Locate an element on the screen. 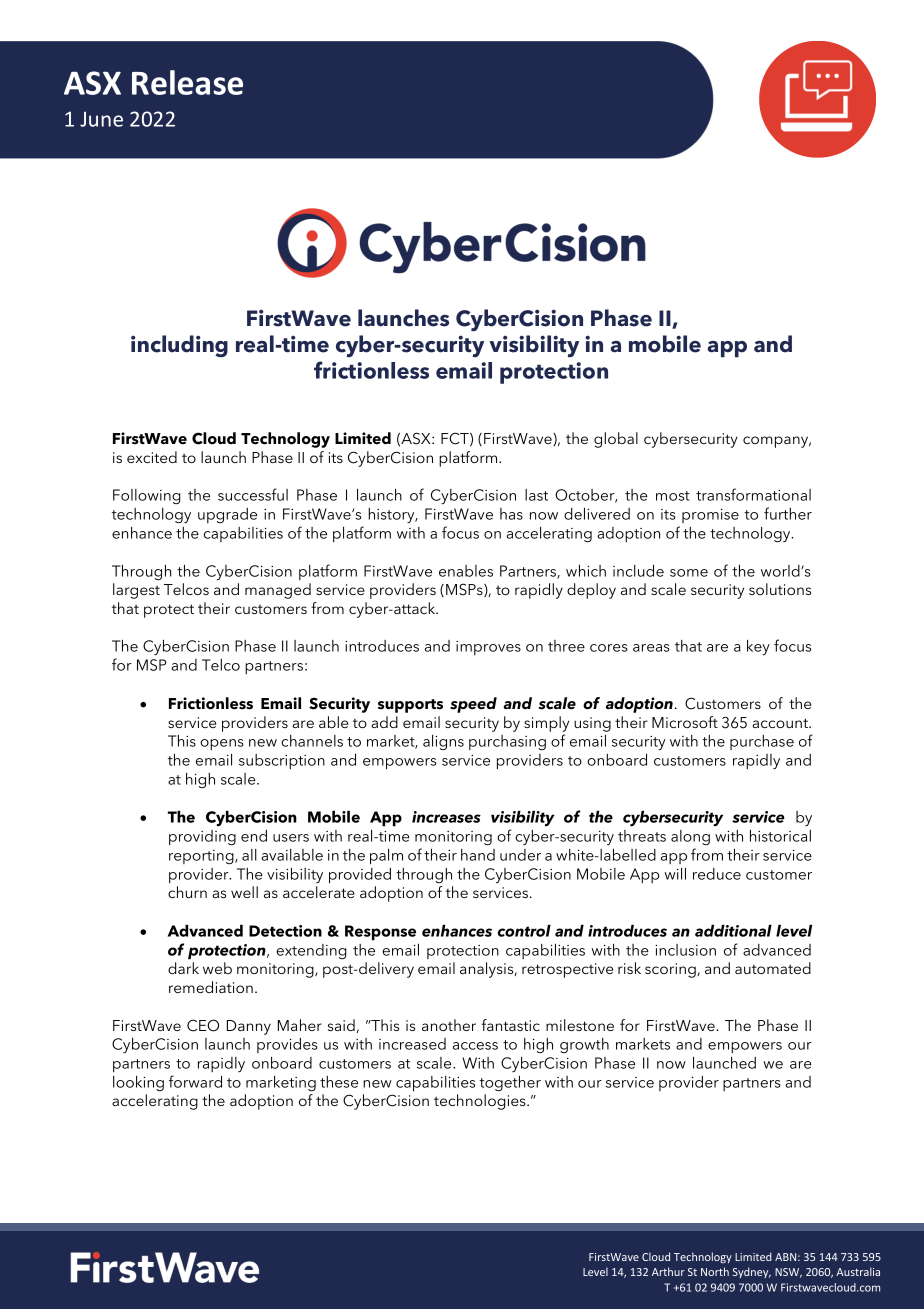 This screenshot has width=924, height=1309. speed is located at coordinates (473, 705).
